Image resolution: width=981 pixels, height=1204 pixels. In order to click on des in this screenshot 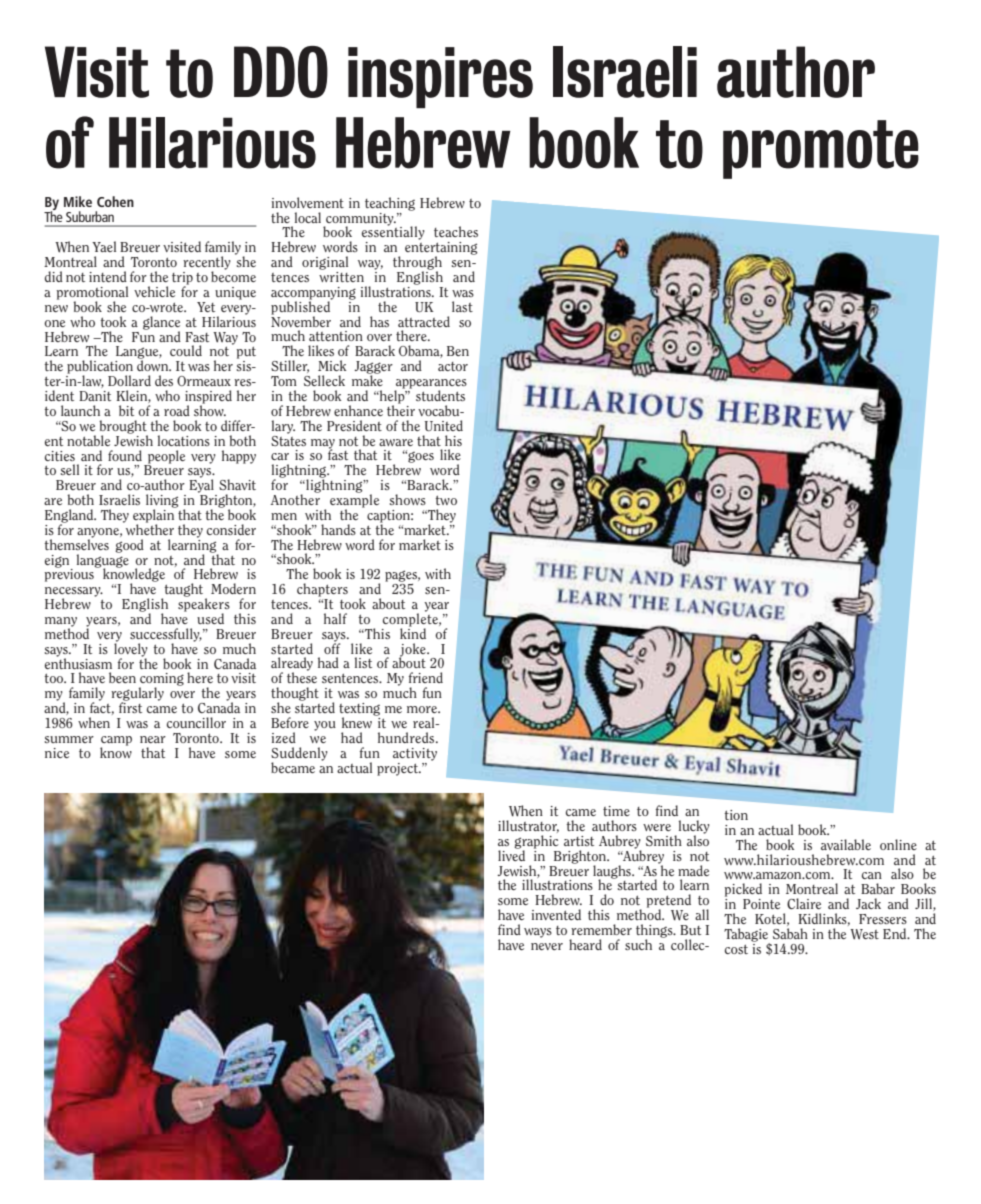, I will do `click(164, 380)`.
